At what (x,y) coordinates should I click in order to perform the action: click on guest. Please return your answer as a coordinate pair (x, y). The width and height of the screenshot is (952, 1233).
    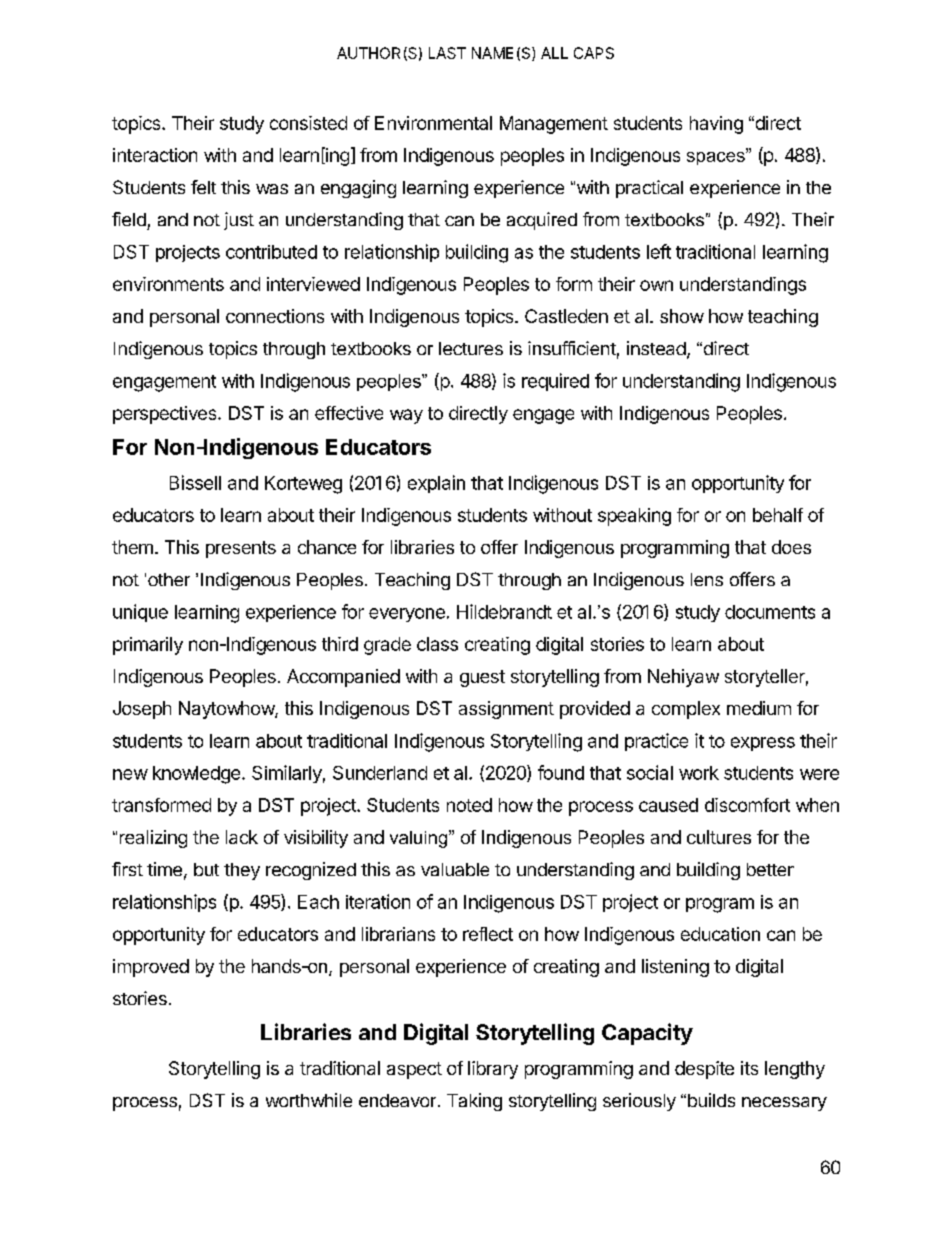
    Looking at the image, I should click on (482, 678).
